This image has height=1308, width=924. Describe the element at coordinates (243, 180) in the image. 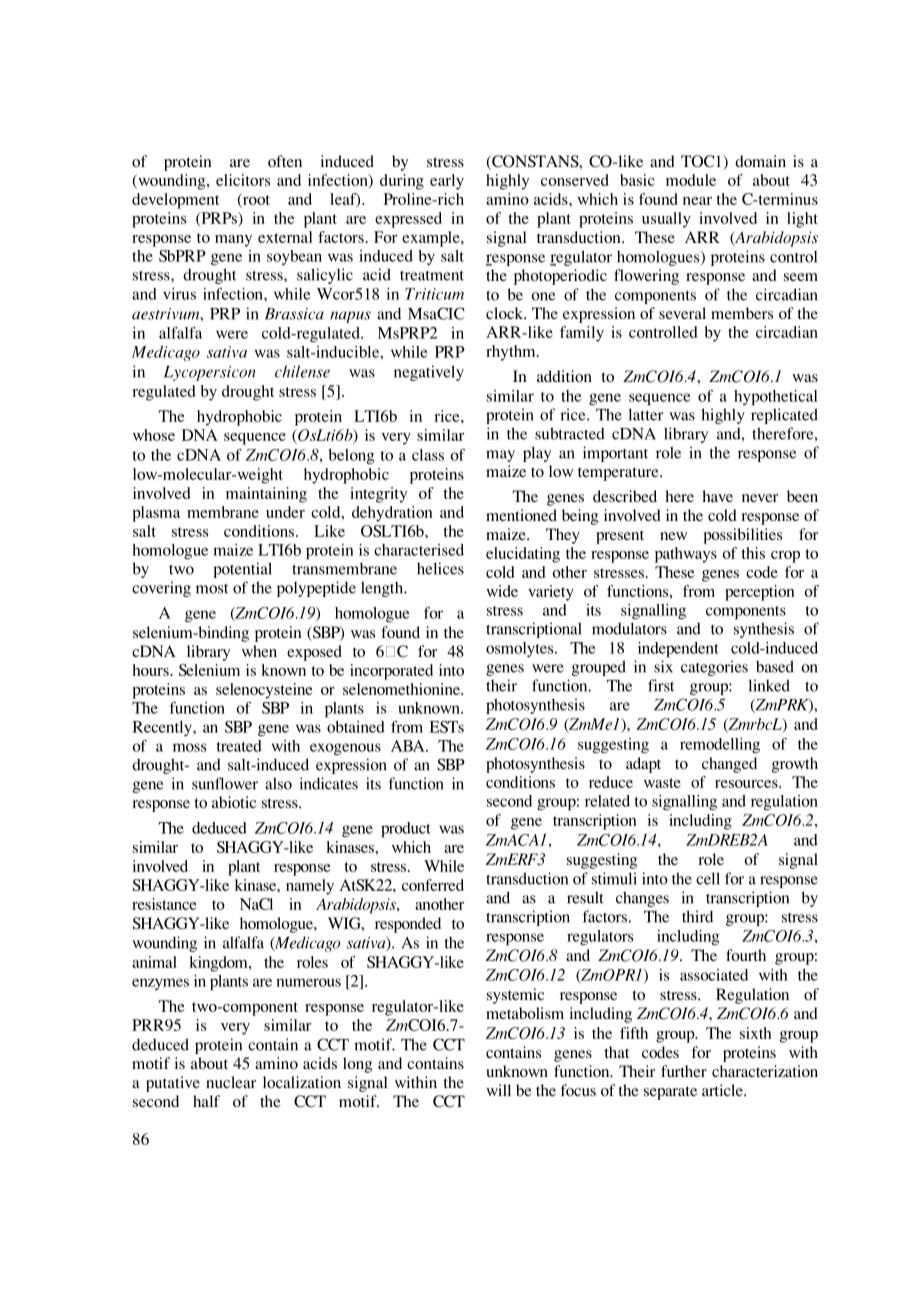

I see `elicitors` at that location.
